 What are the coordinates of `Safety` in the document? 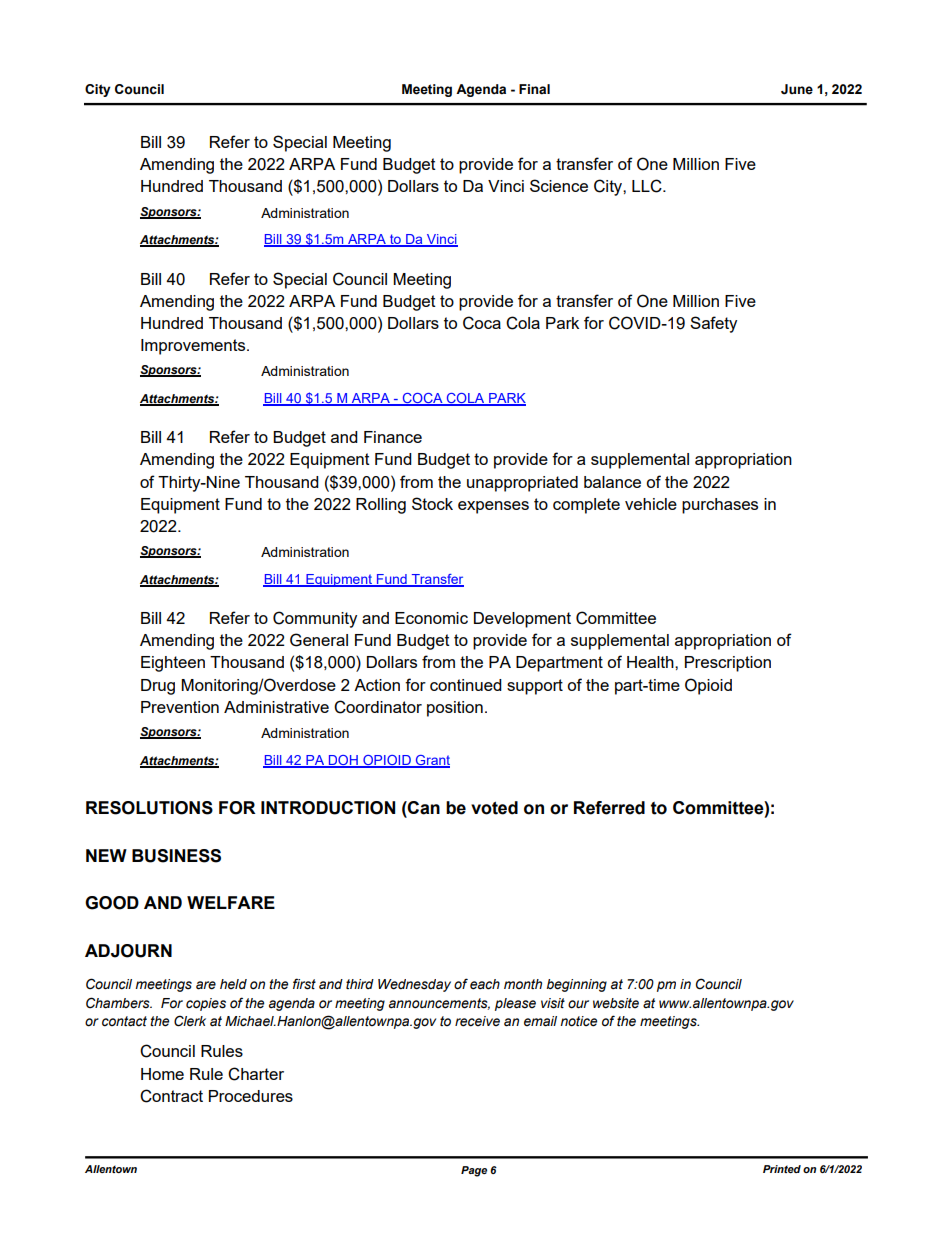 It's located at (713, 324).
